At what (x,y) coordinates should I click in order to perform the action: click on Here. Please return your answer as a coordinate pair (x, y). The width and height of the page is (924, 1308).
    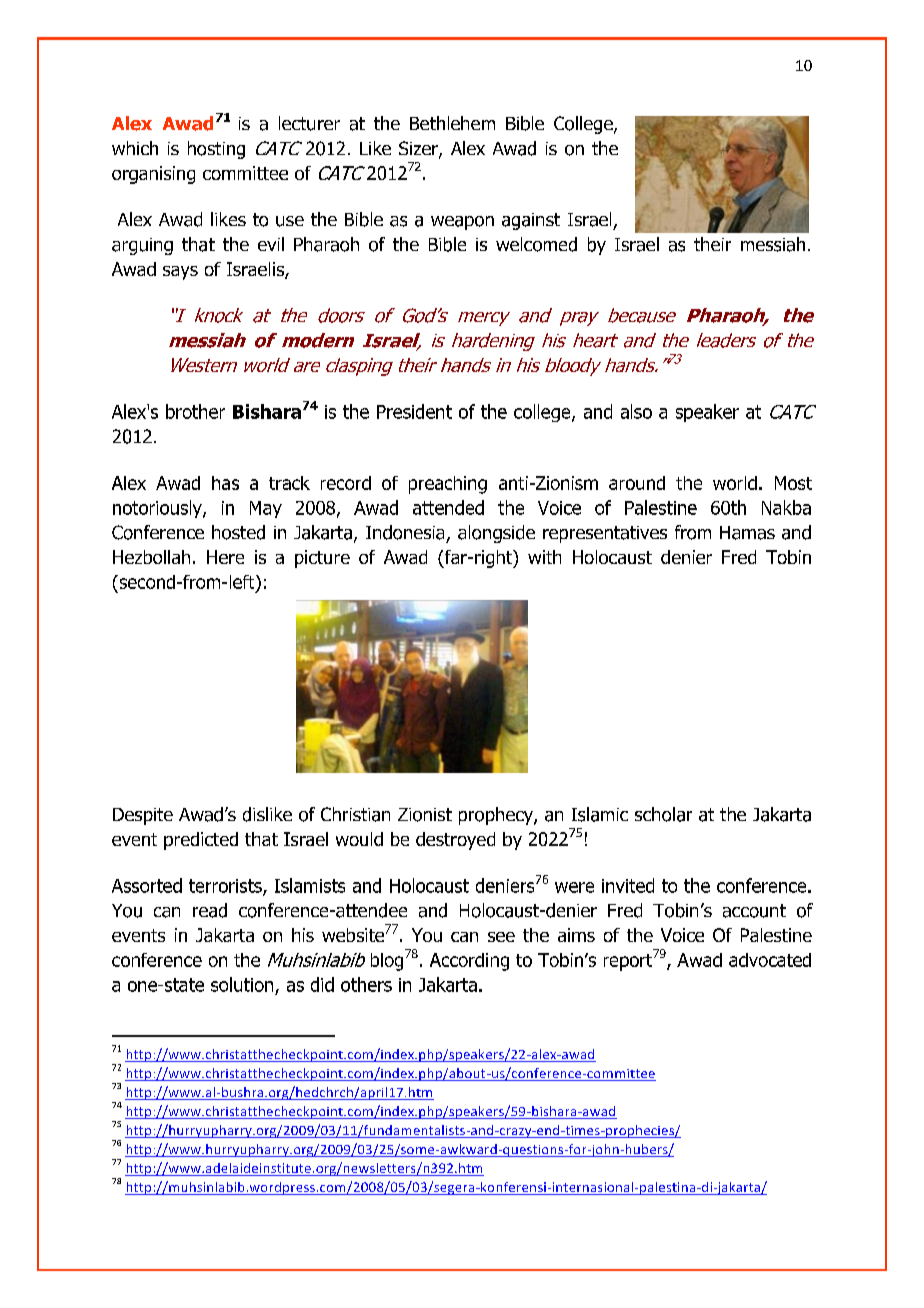
    Looking at the image, I should click on (225, 557).
